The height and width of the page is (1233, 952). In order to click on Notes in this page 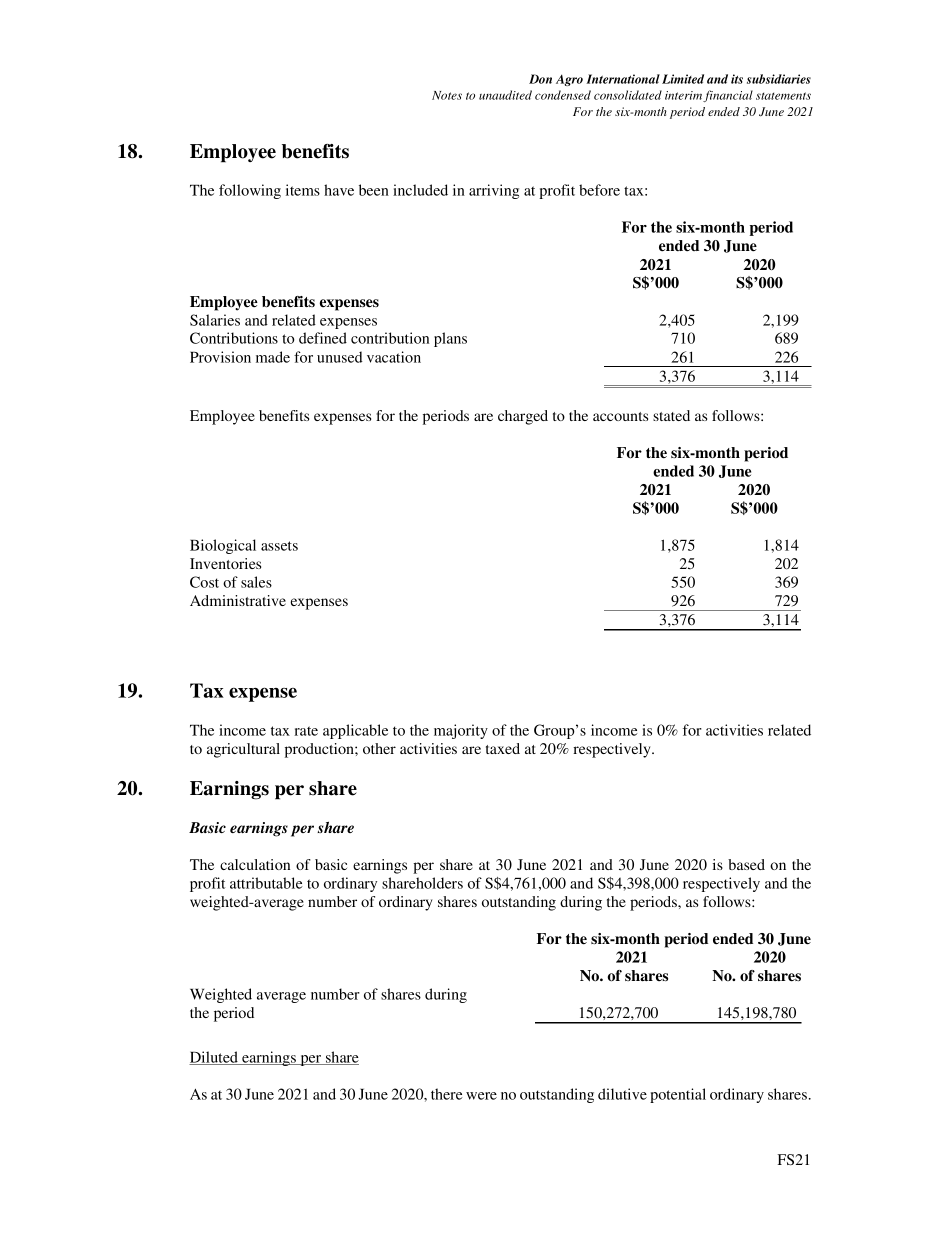, I will do `click(447, 95)`.
